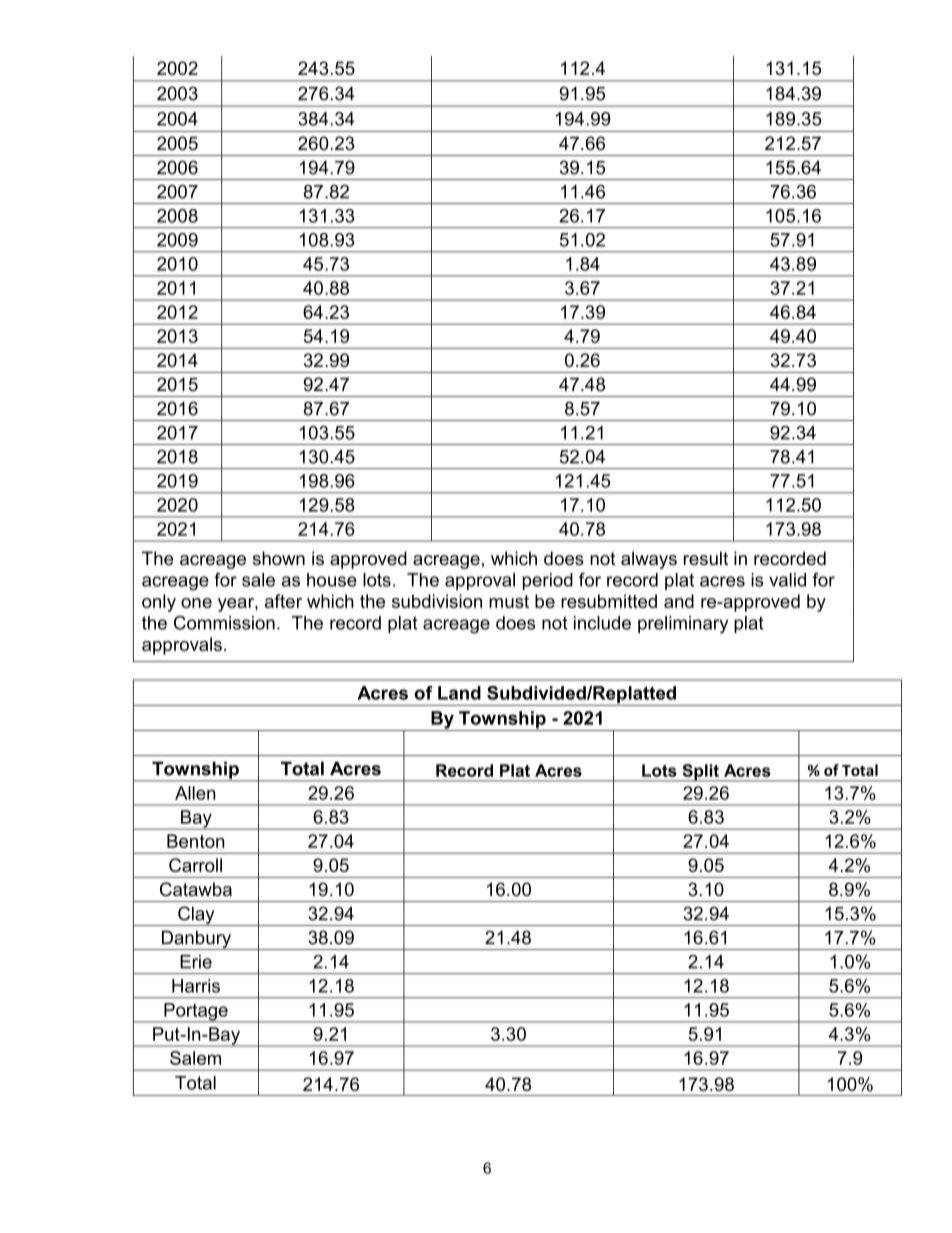  What do you see at coordinates (195, 793) in the document?
I see `Allen` at bounding box center [195, 793].
